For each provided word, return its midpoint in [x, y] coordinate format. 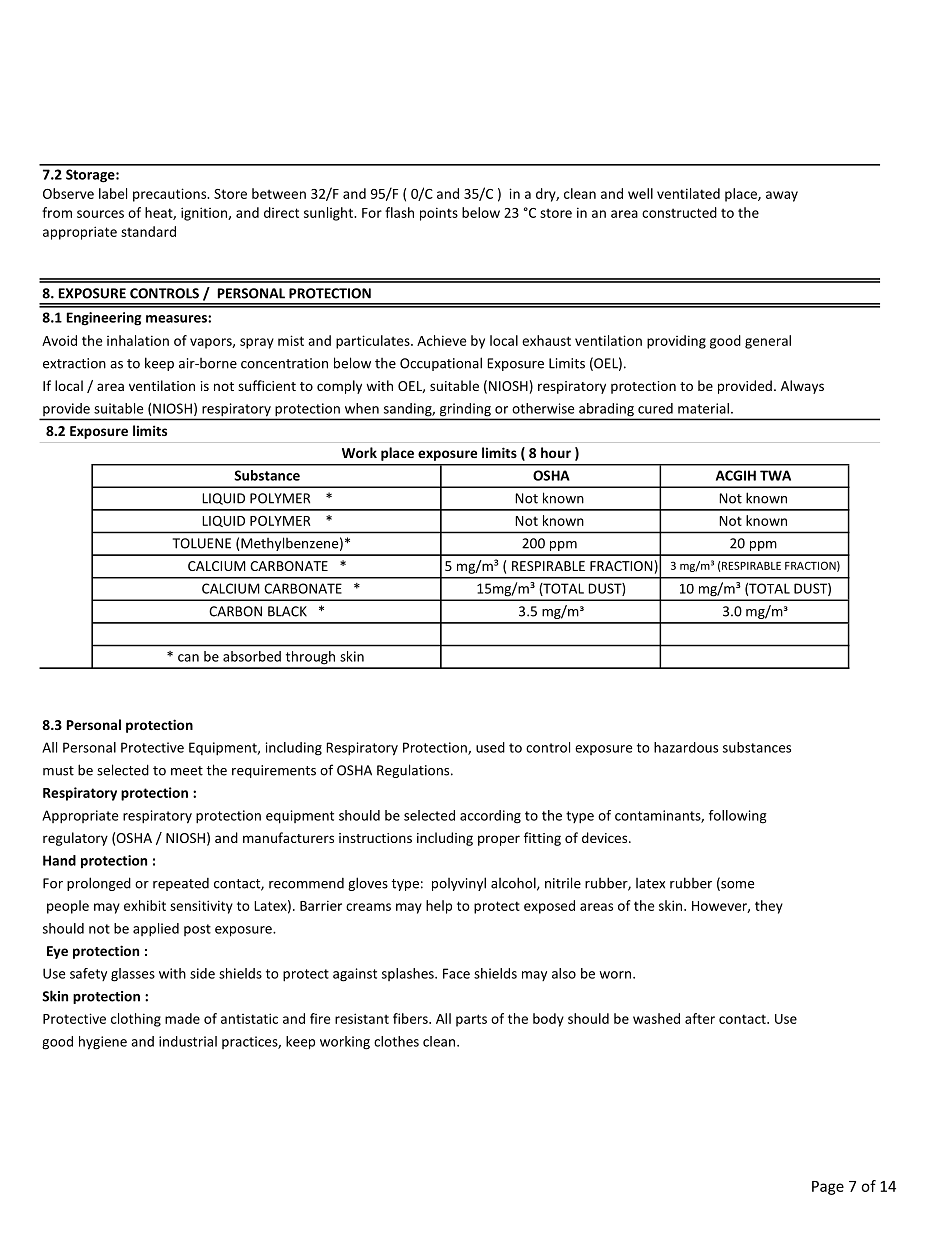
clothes [396, 1041]
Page [828, 1188]
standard [148, 231]
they [769, 907]
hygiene [103, 1043]
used [490, 747]
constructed [679, 212]
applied [156, 930]
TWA [775, 475]
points [439, 214]
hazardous [686, 747]
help [439, 907]
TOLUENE [201, 543]
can [188, 658]
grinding [465, 409]
